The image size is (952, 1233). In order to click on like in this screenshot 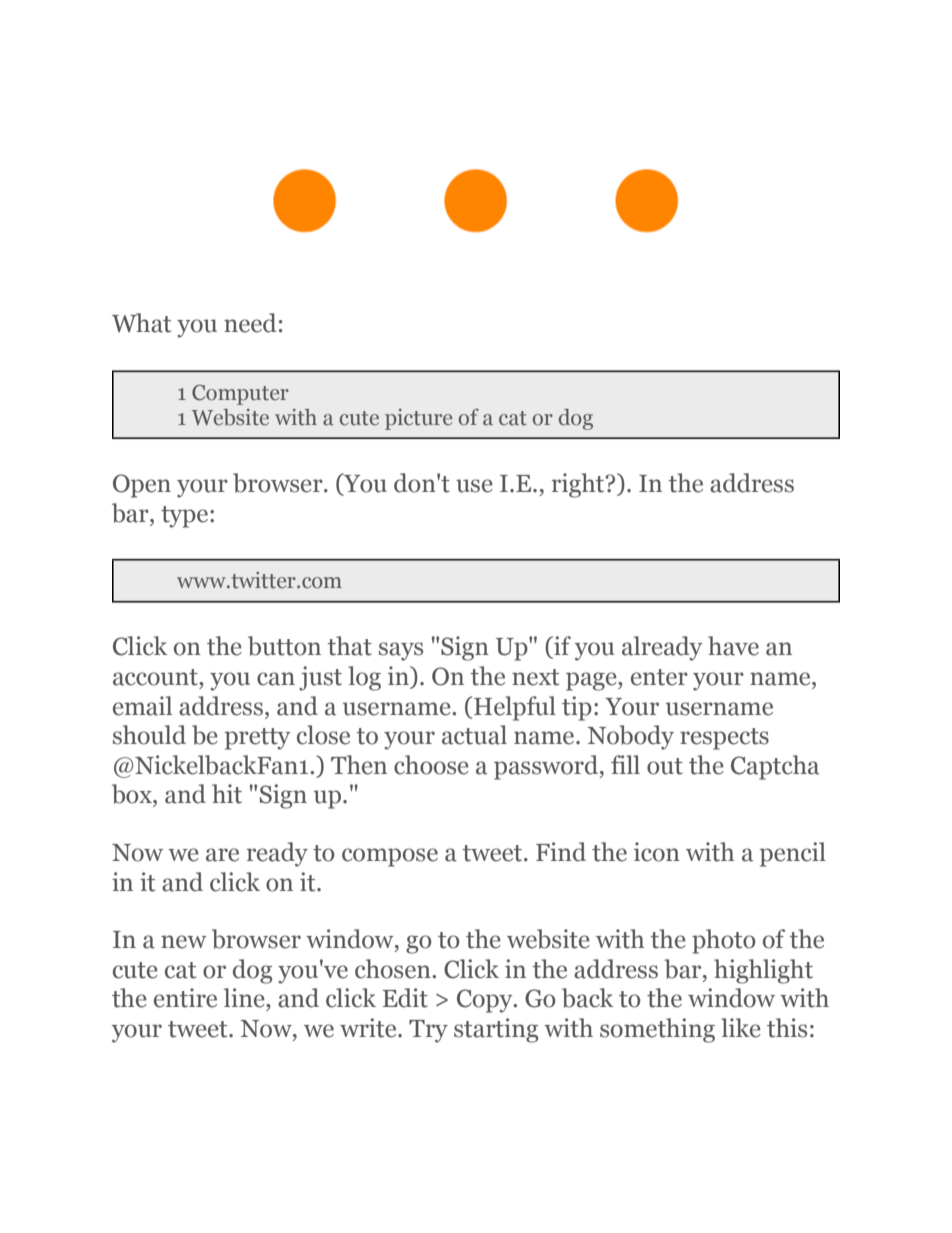, I will do `click(741, 1028)`.
